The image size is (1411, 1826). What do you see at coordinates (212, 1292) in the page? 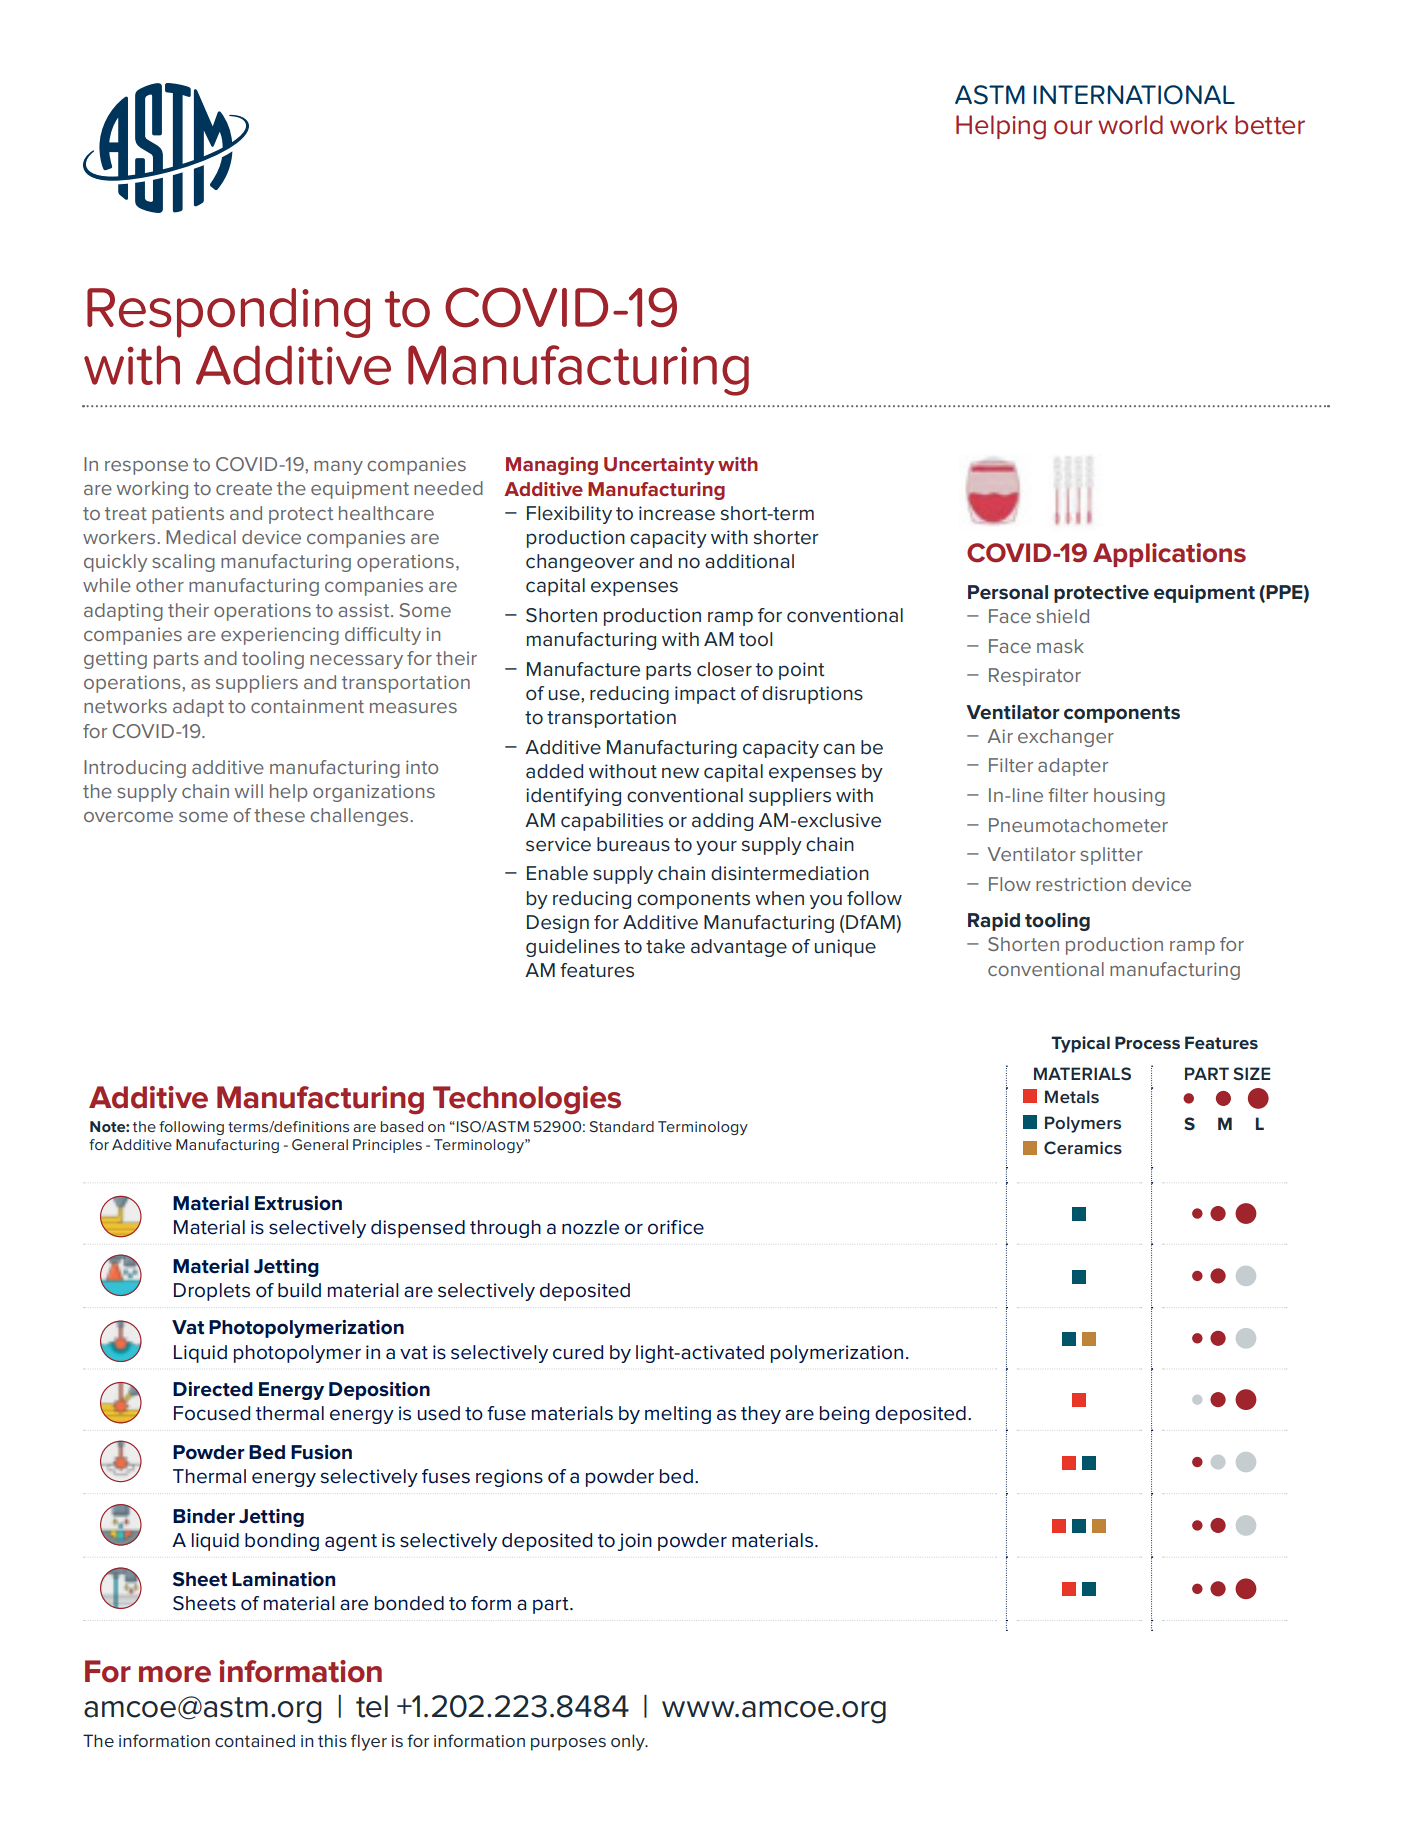
I see `Droplets` at bounding box center [212, 1292].
